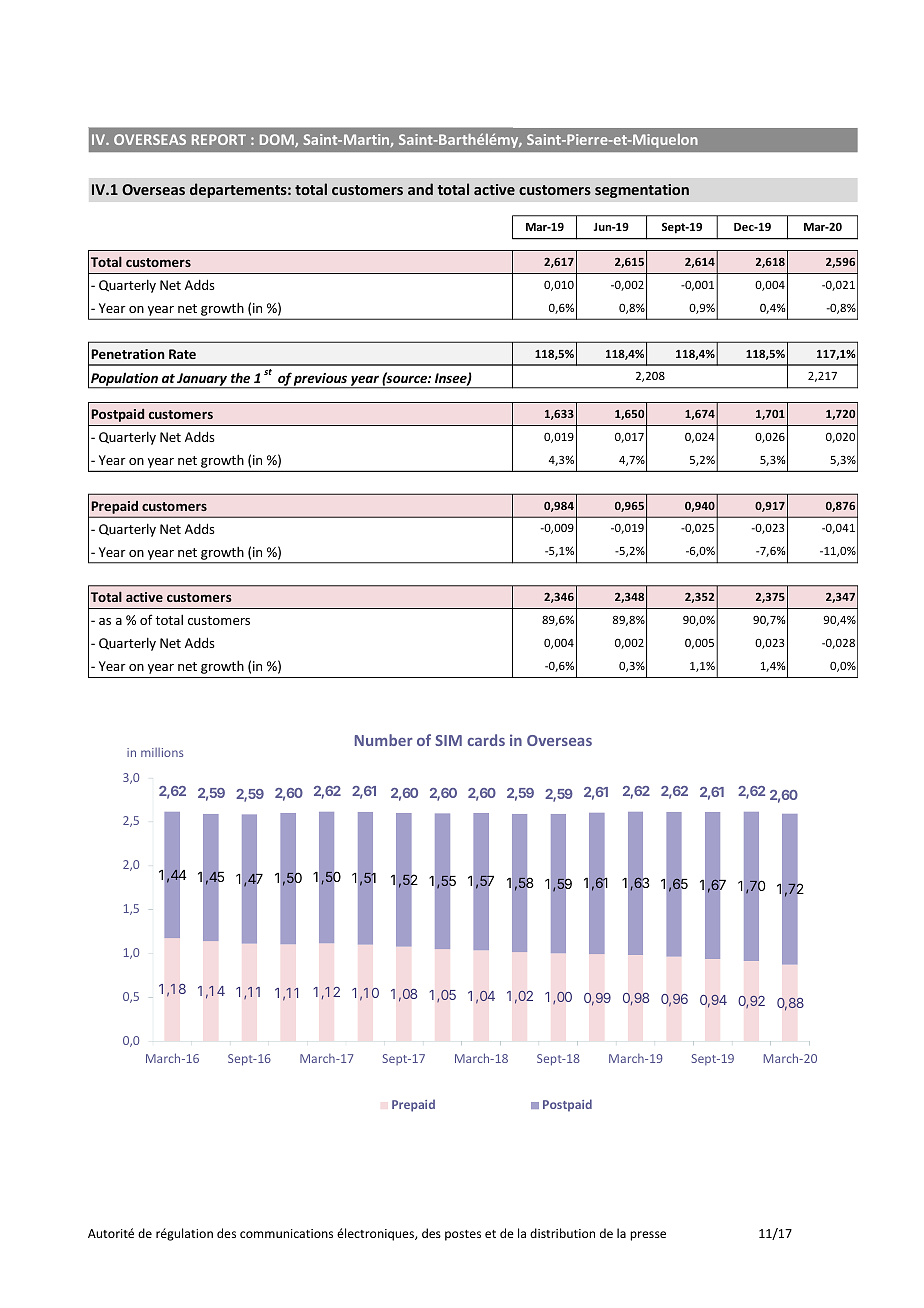 This screenshot has height=1308, width=924. What do you see at coordinates (321, 380) in the screenshot?
I see `previous` at bounding box center [321, 380].
